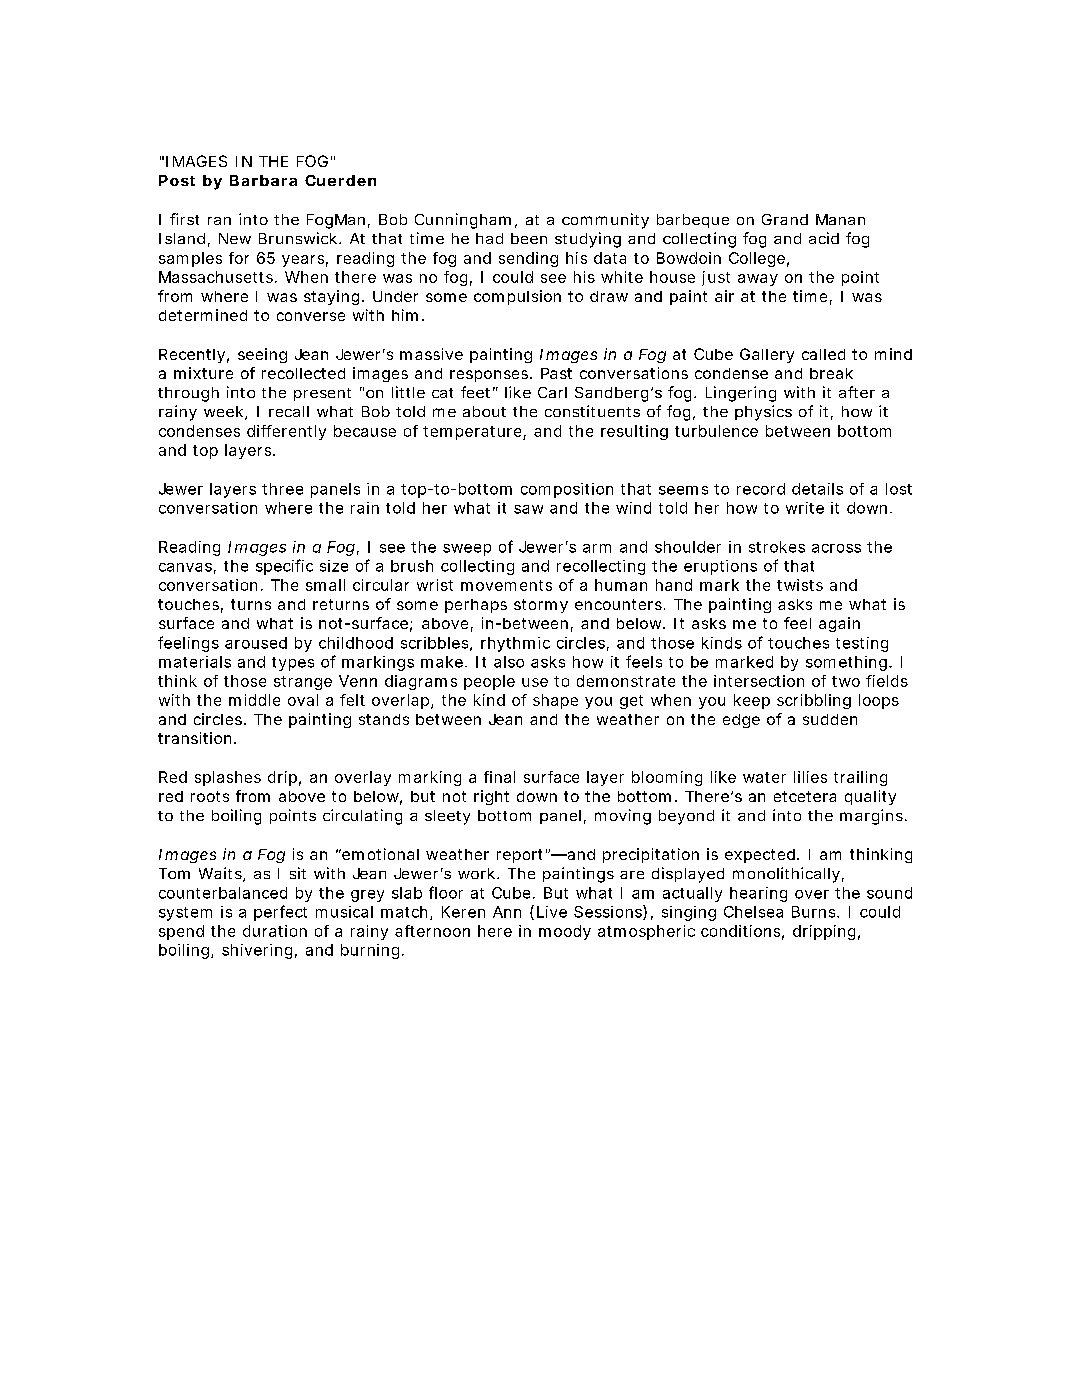  I want to click on Barbara, so click(263, 180).
